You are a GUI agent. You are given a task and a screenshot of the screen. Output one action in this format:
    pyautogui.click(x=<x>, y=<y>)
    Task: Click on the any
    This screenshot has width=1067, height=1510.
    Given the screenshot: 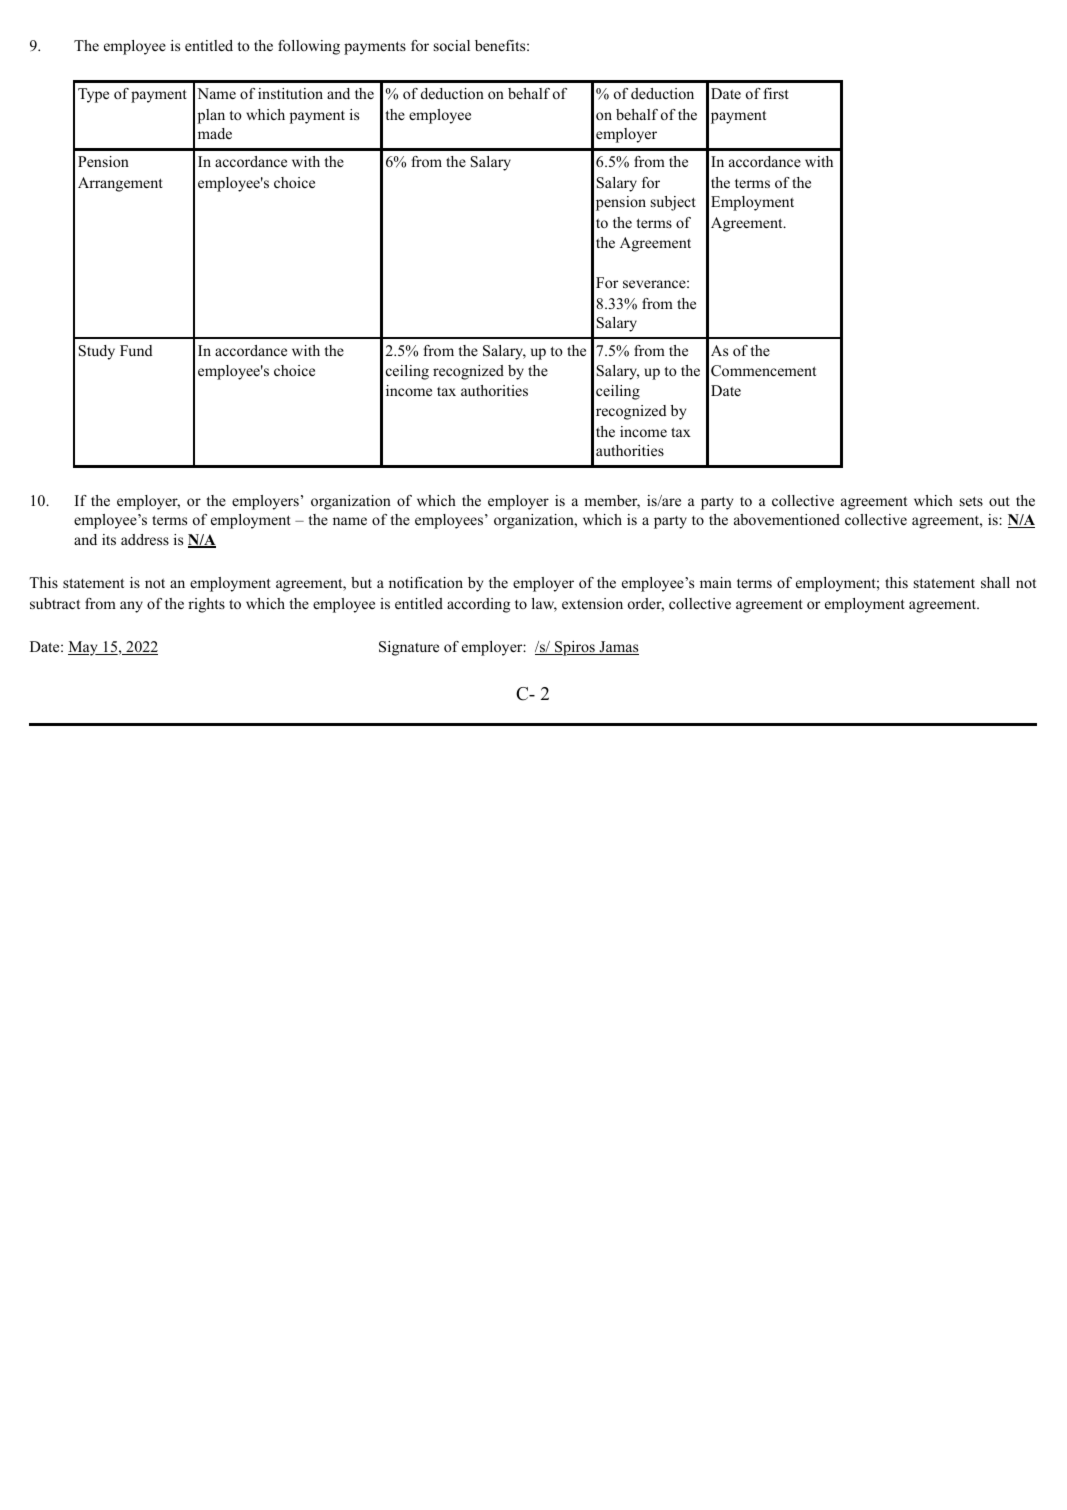 What is the action you would take?
    pyautogui.click(x=131, y=607)
